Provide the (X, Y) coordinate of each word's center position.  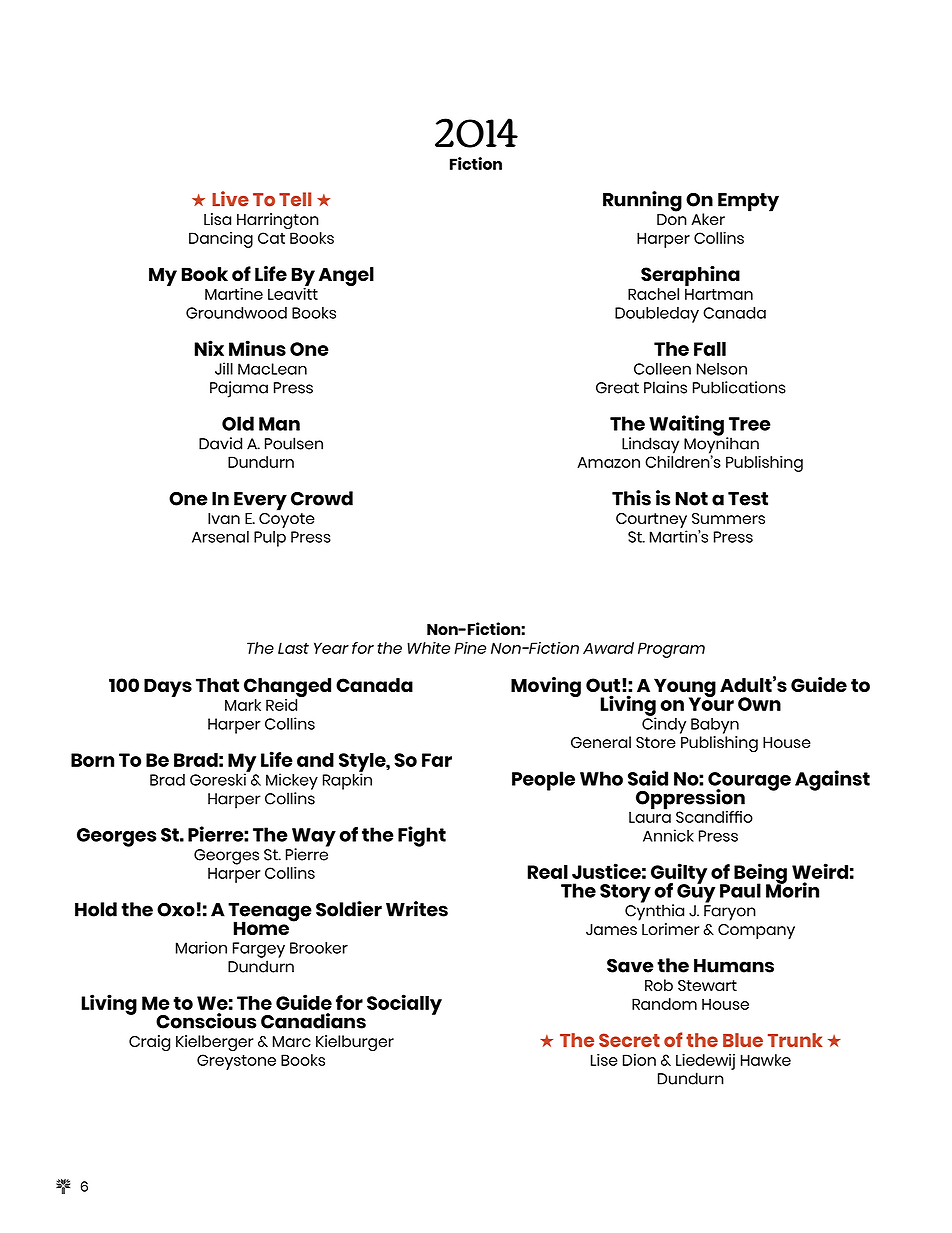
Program (671, 650)
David (220, 443)
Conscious (206, 1021)
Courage (749, 782)
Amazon (608, 462)
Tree (750, 424)
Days (168, 687)
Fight (422, 836)
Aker (708, 219)
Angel (346, 276)
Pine (470, 648)
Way (314, 838)
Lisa (217, 219)
